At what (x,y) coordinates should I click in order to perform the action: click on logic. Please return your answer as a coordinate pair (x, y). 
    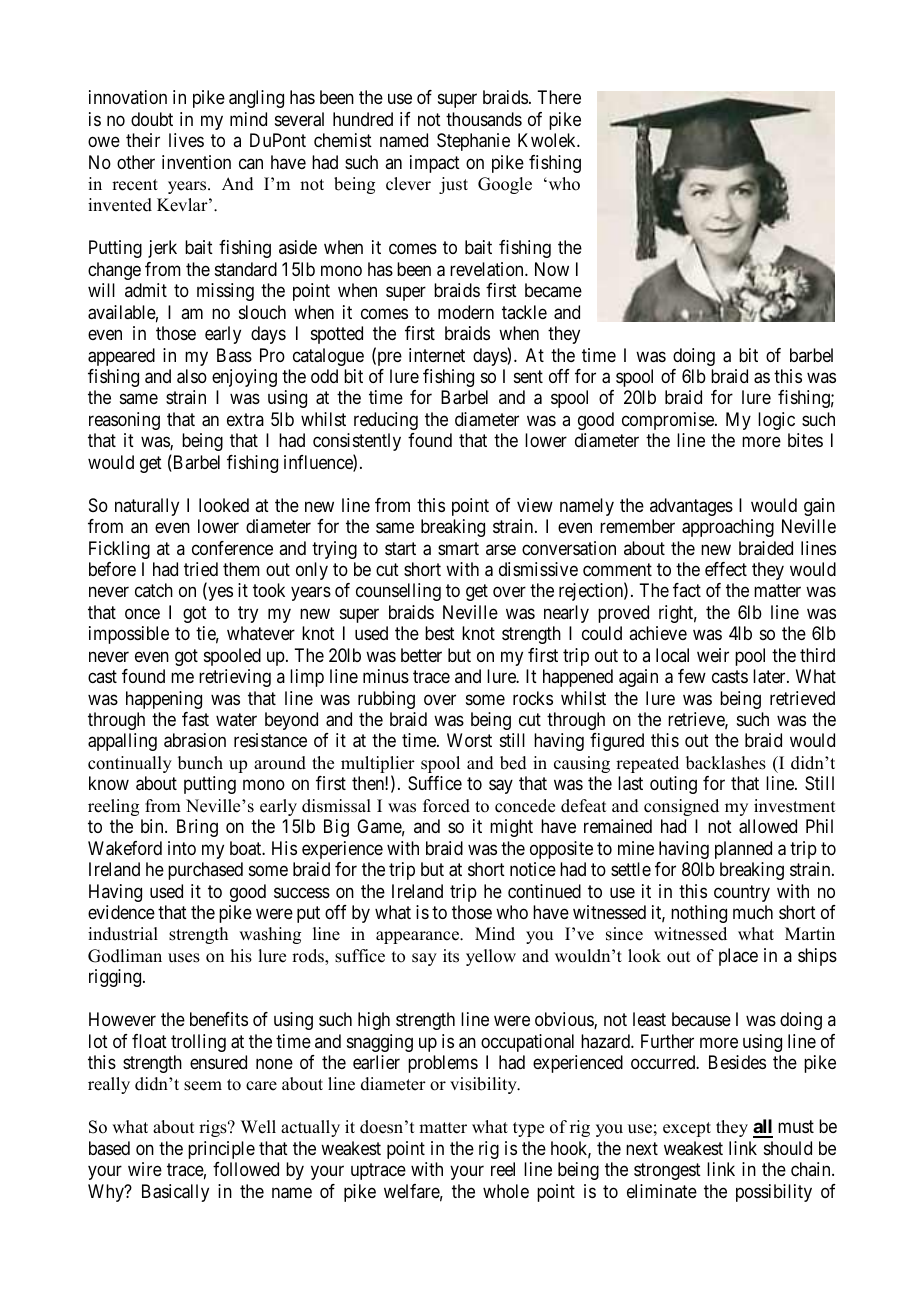
    Looking at the image, I should click on (776, 421).
